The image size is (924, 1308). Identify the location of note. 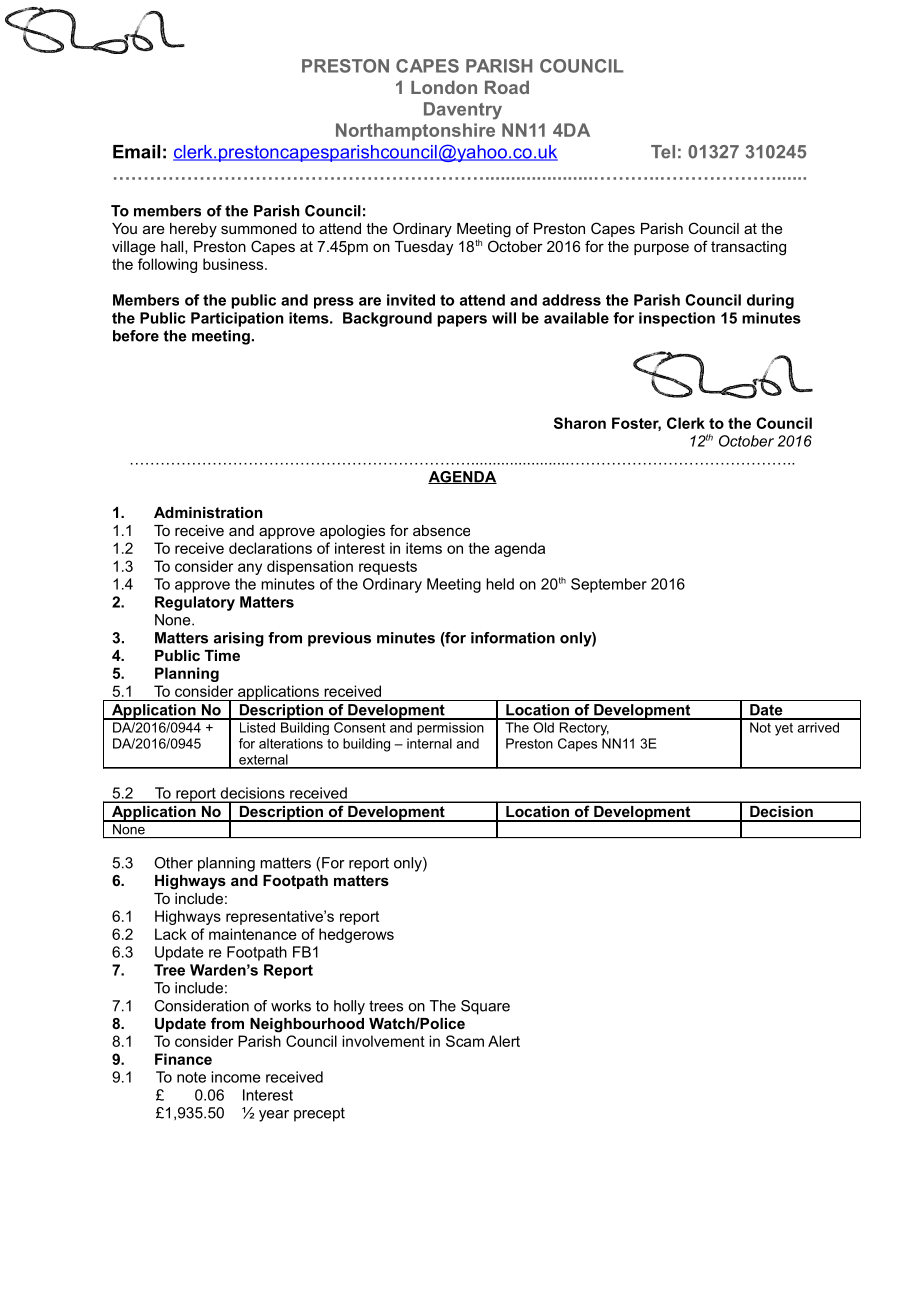
(191, 1077).
